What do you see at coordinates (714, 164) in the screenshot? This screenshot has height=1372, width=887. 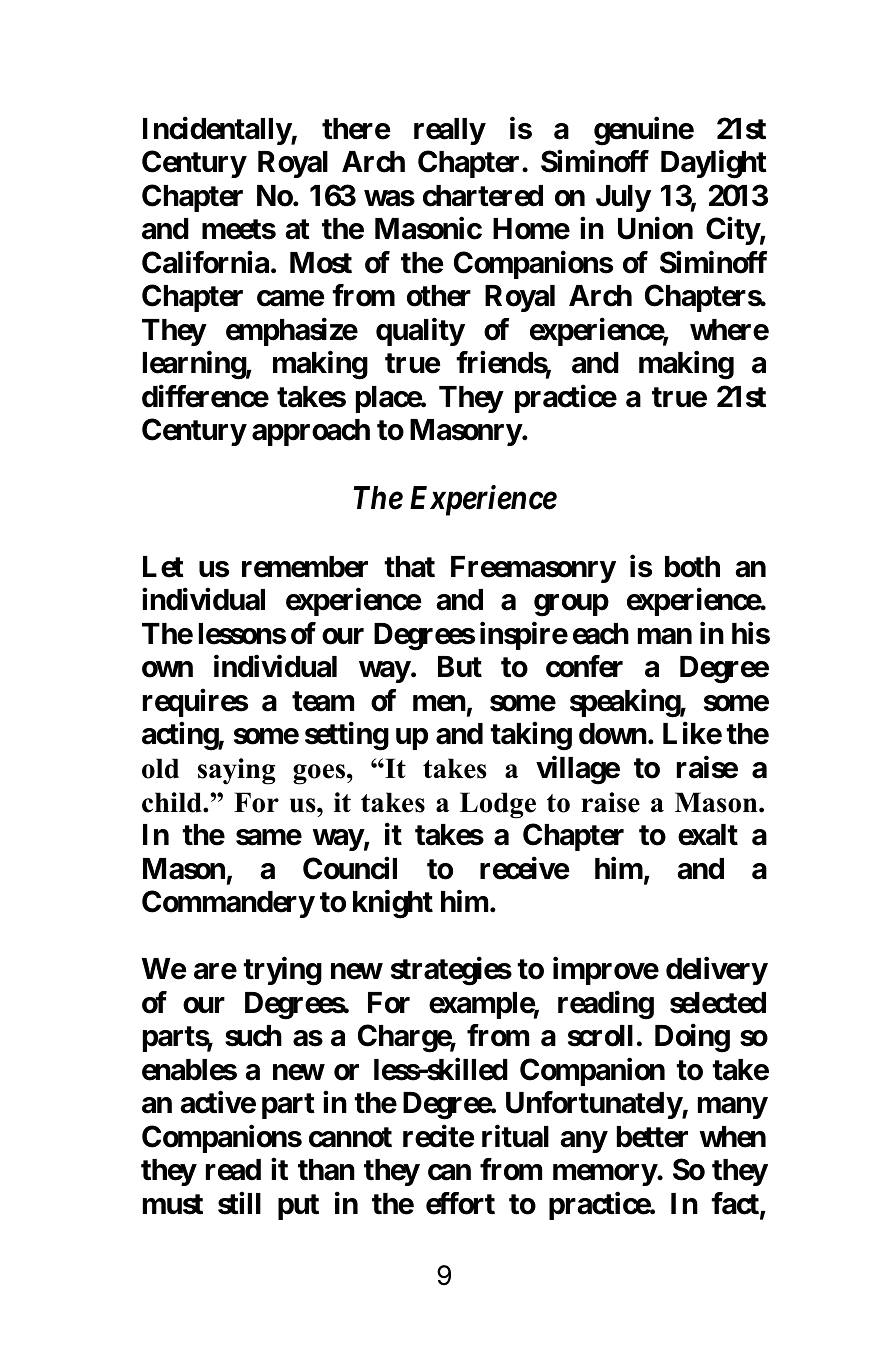 I see `Daylight` at bounding box center [714, 164].
